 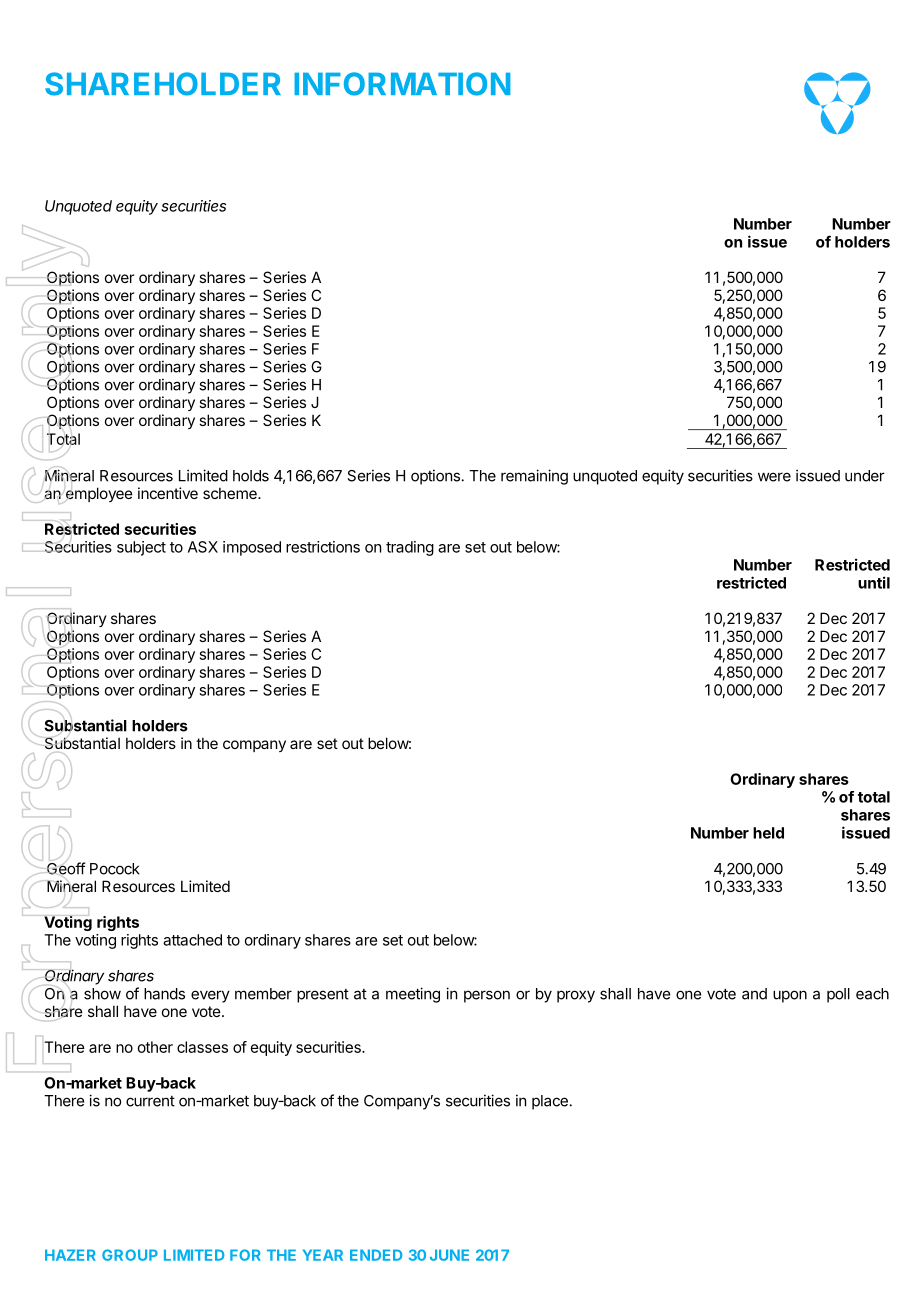 I want to click on GROUP, so click(x=130, y=1255).
